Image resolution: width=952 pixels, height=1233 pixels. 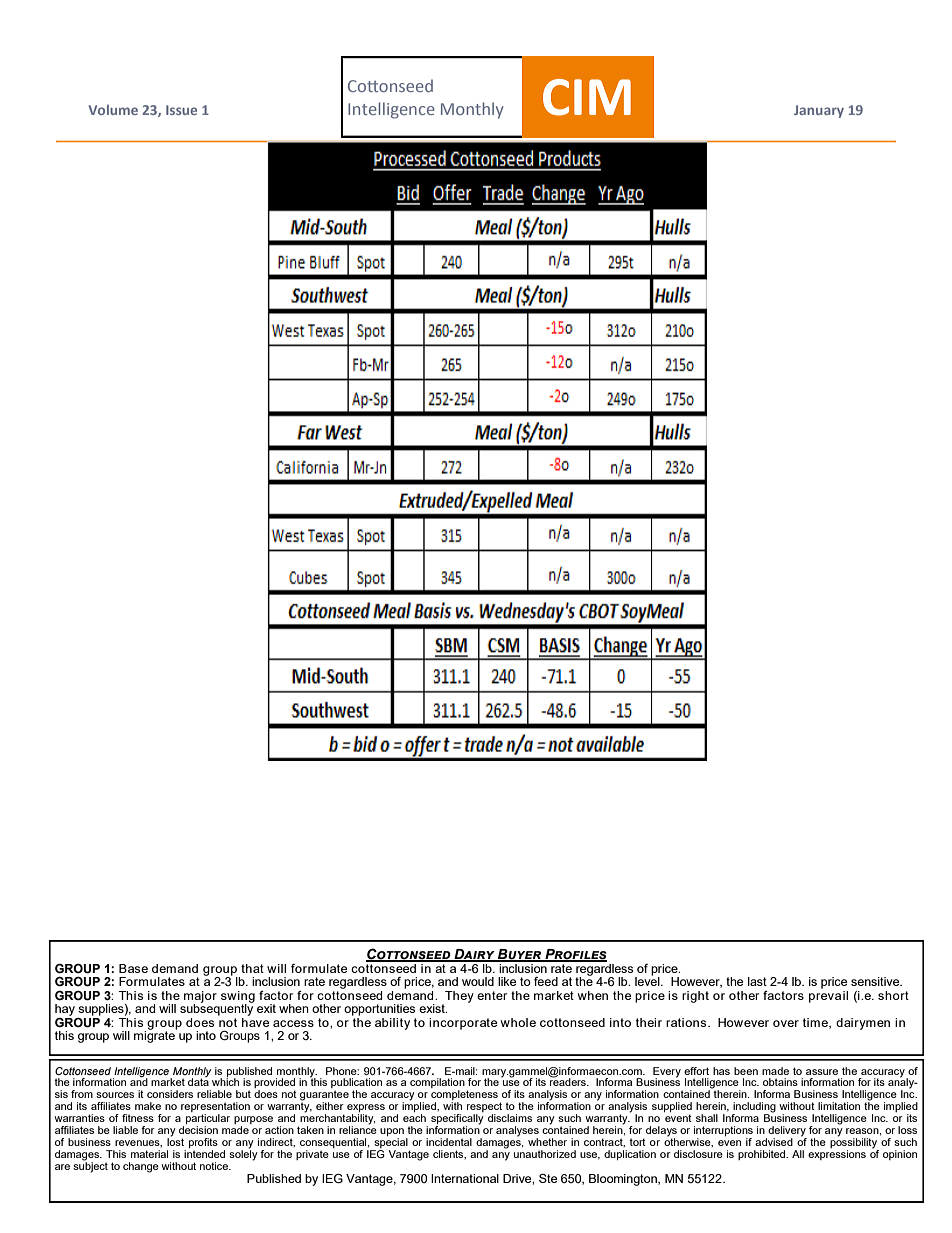 I want to click on Base, so click(x=133, y=968).
